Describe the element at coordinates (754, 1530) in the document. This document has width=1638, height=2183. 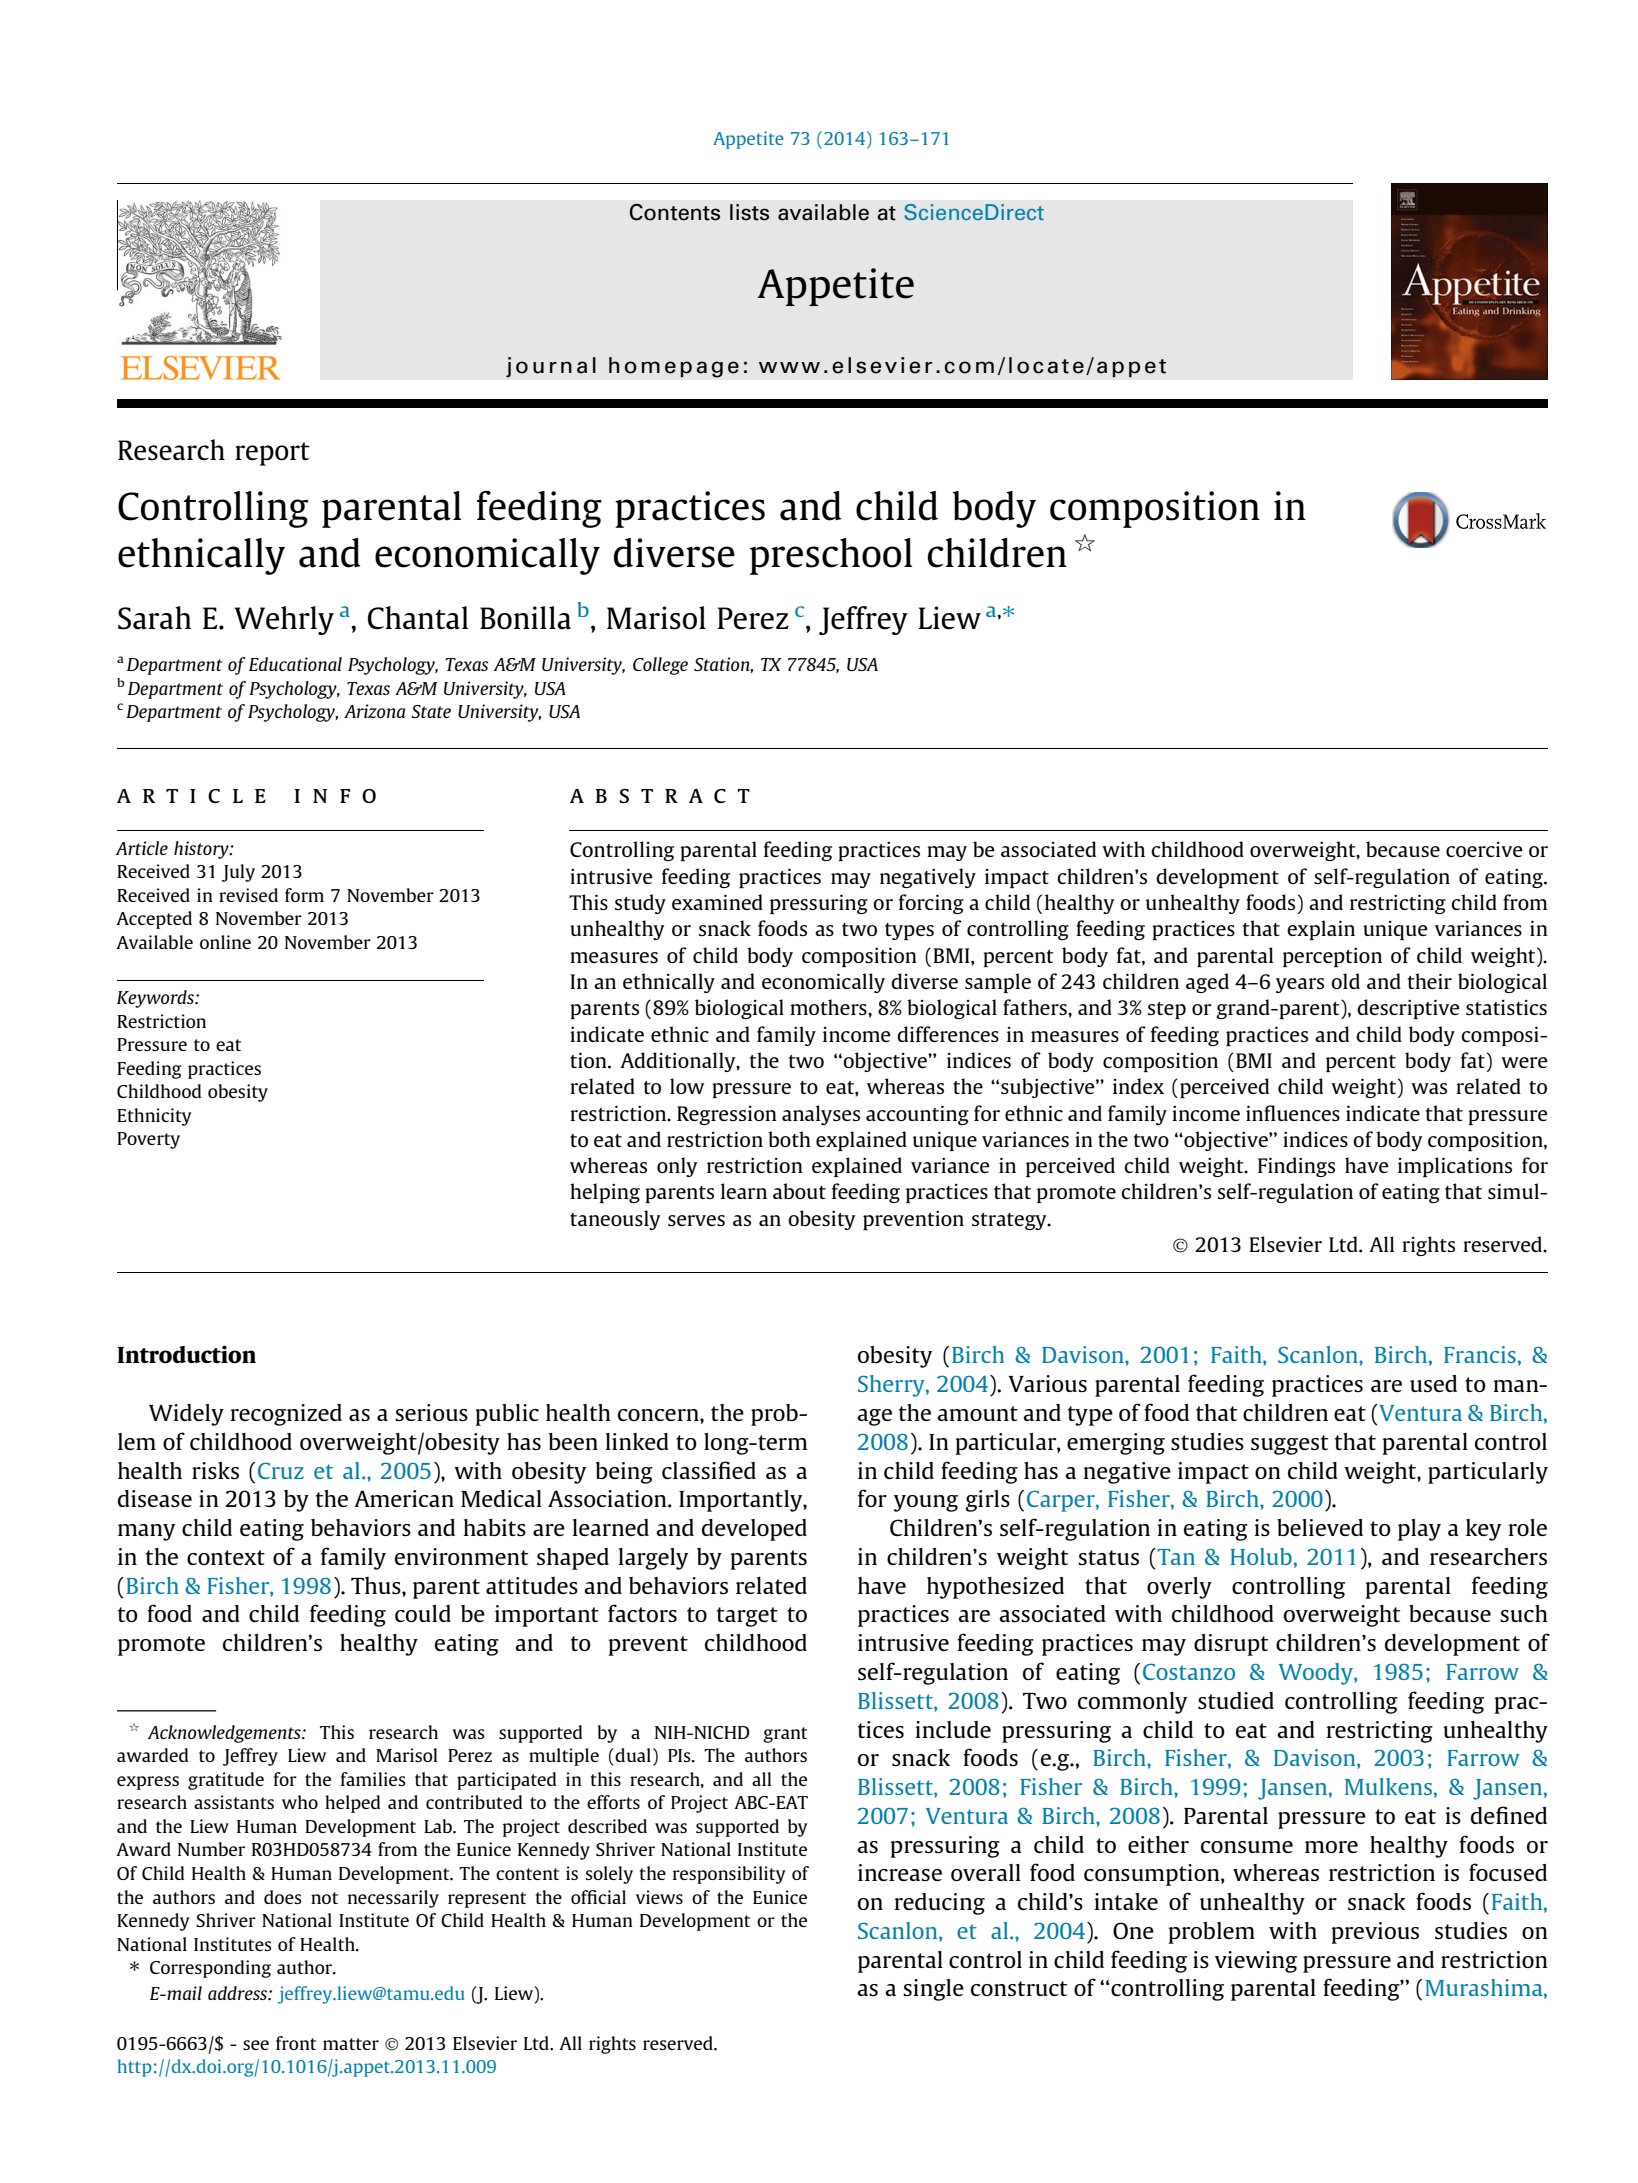
I see `developed` at that location.
